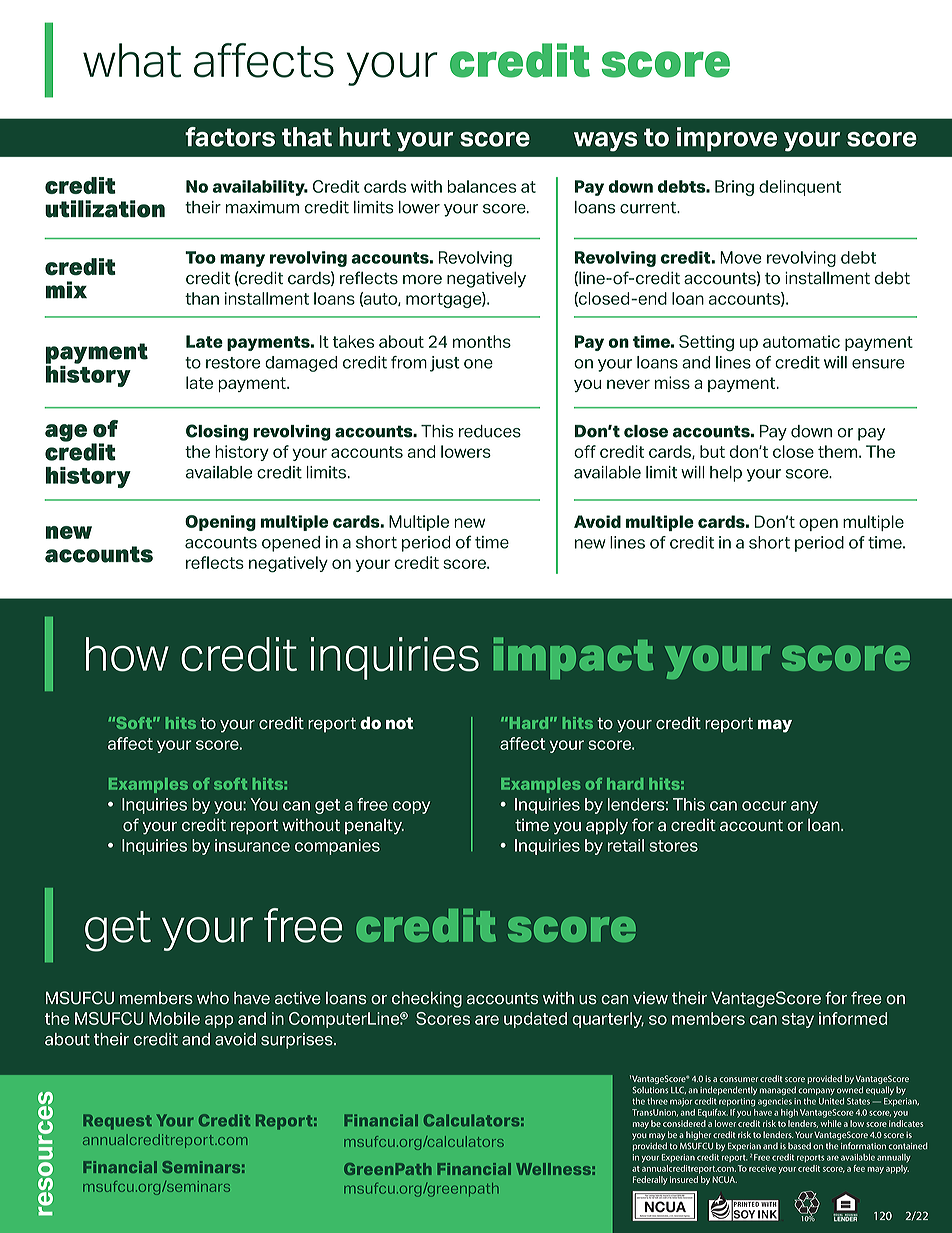  I want to click on improve, so click(727, 139).
